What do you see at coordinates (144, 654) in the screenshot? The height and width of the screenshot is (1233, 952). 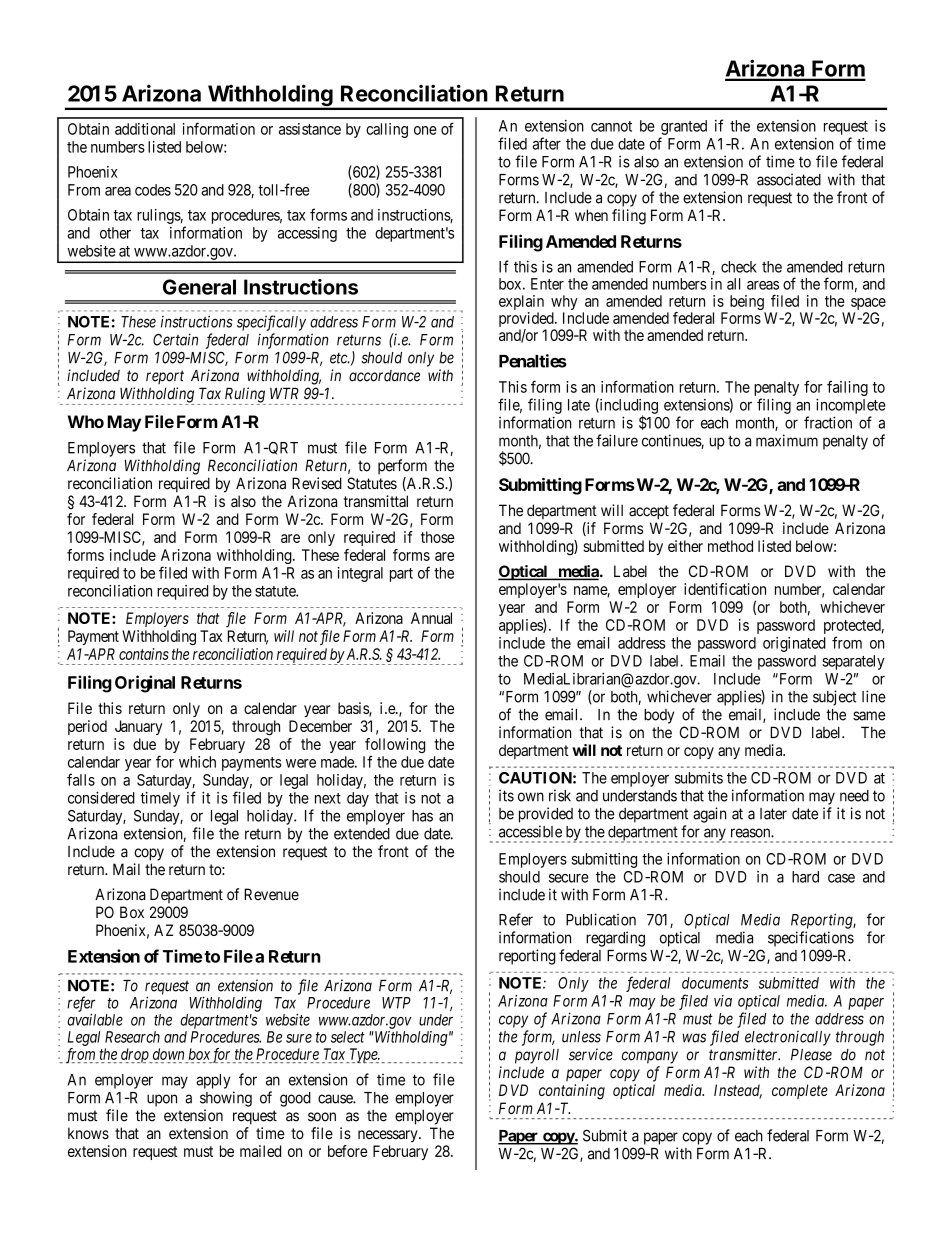 I see `contains` at bounding box center [144, 654].
